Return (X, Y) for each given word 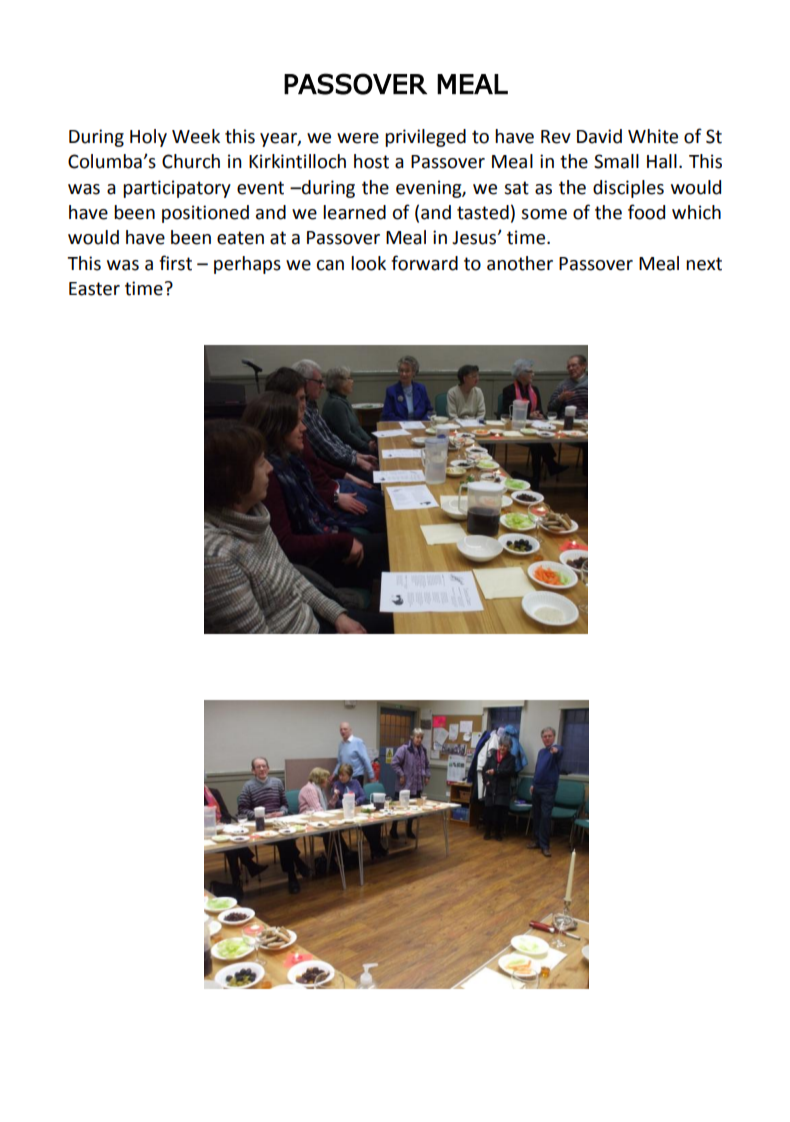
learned (354, 212)
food (646, 212)
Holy (148, 138)
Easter (94, 289)
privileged (425, 138)
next (704, 264)
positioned (205, 214)
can (330, 265)
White (653, 136)
